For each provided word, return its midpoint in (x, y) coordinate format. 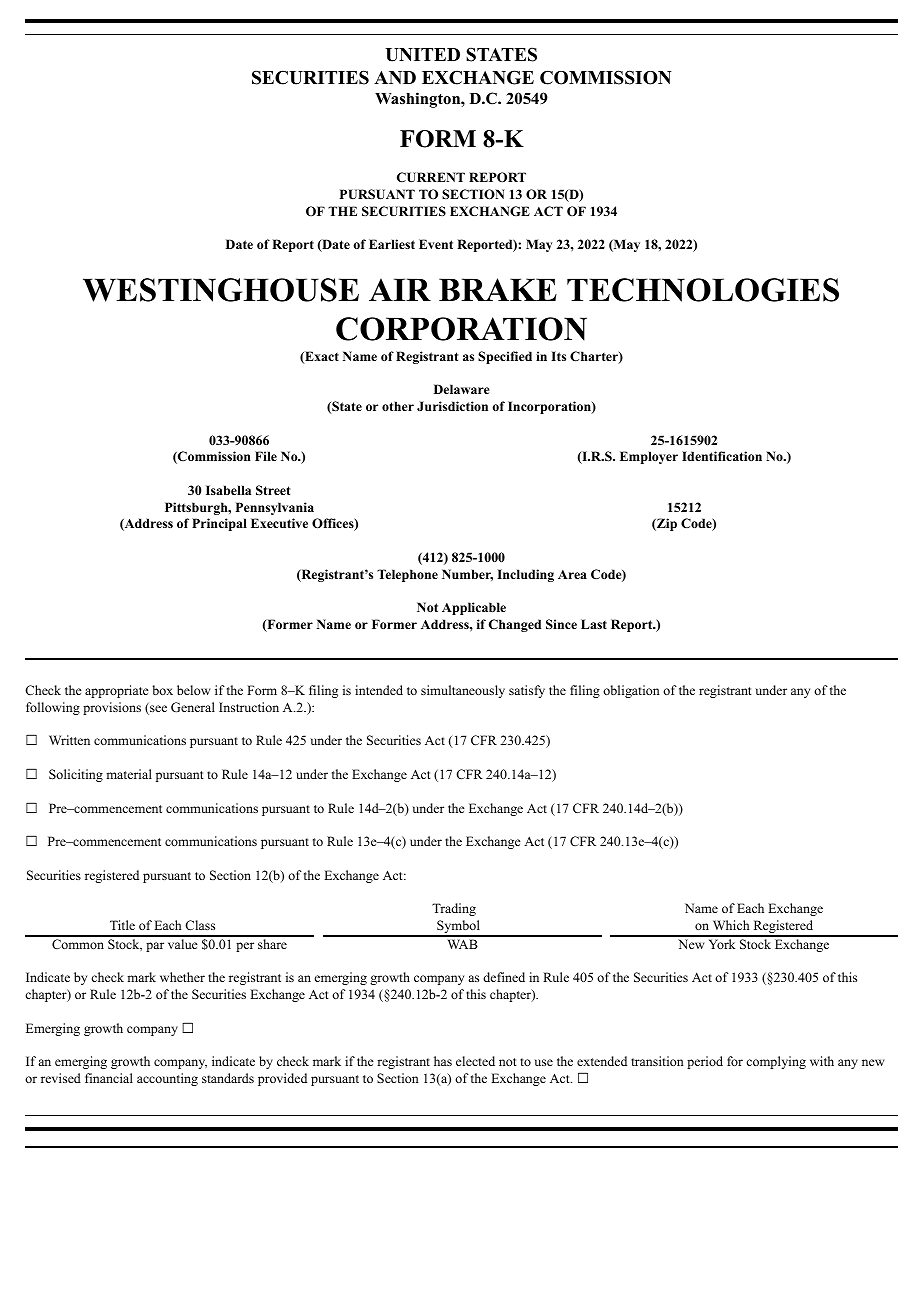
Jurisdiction (452, 406)
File (266, 456)
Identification (722, 456)
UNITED (422, 55)
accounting (167, 1079)
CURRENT (431, 177)
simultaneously (463, 691)
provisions (112, 708)
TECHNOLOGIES (703, 290)
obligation (631, 691)
